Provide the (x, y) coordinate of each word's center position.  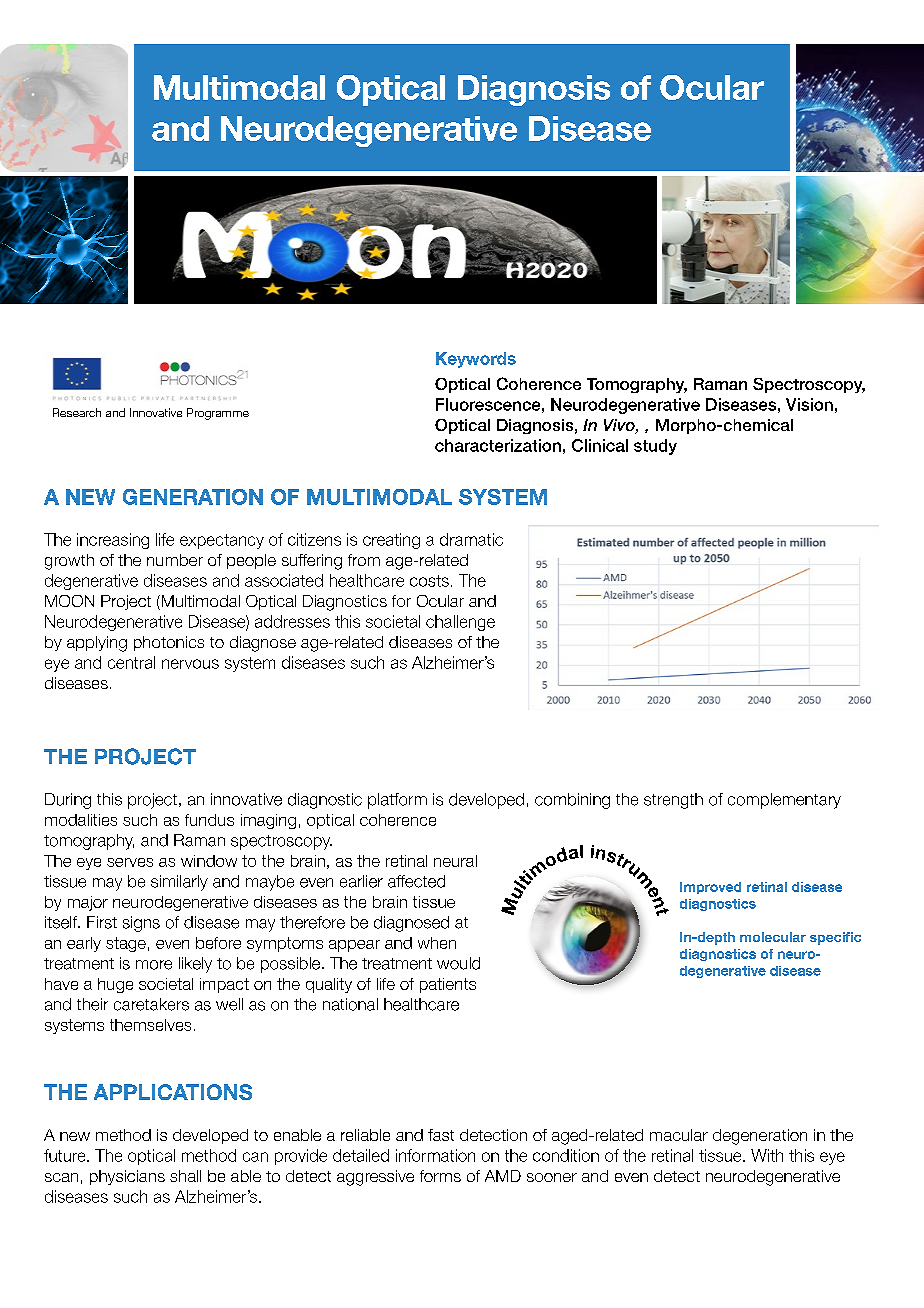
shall (185, 1176)
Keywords (476, 360)
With (767, 1155)
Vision (809, 404)
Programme (218, 414)
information (435, 1155)
